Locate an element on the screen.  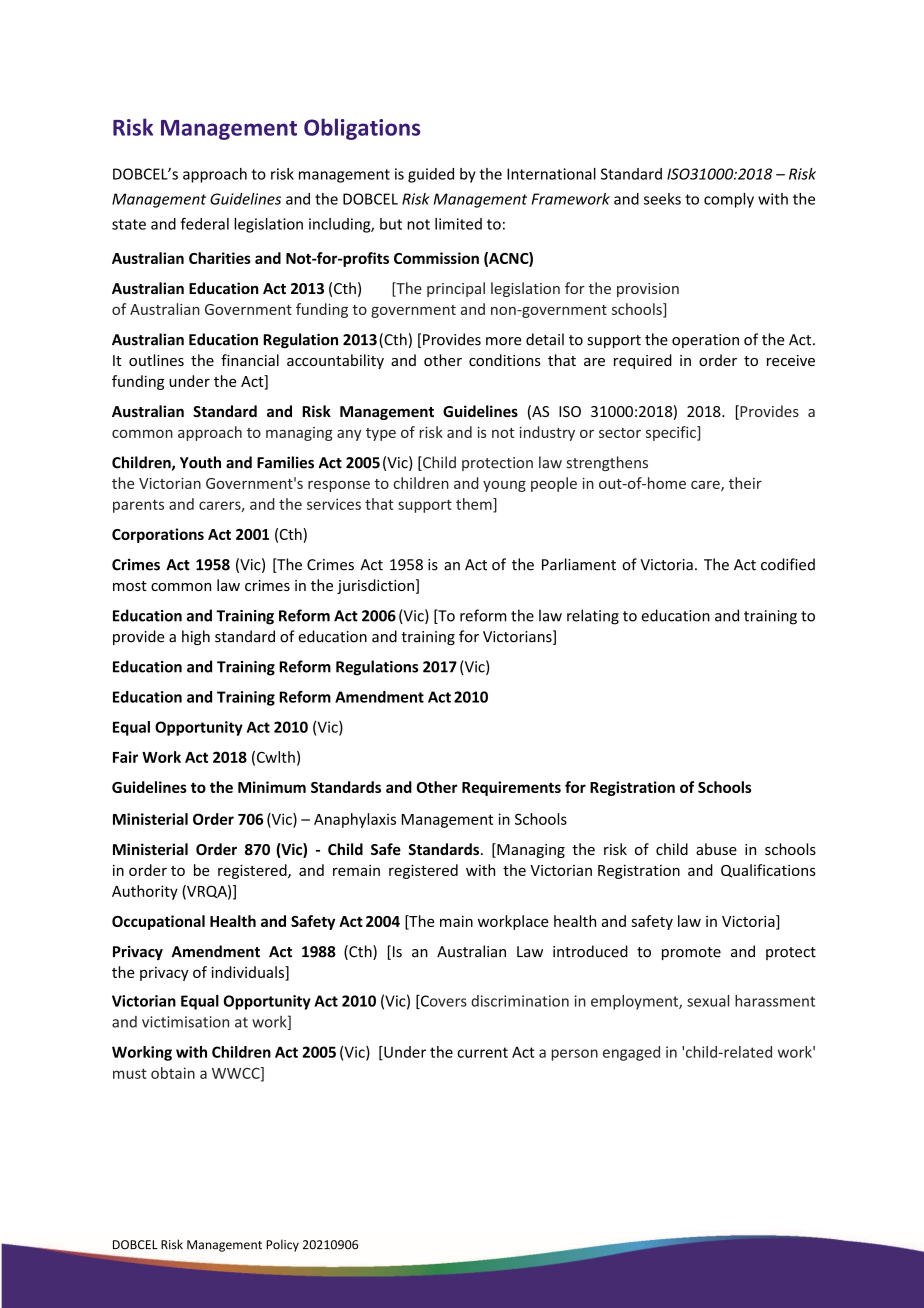
them is located at coordinates (475, 505).
